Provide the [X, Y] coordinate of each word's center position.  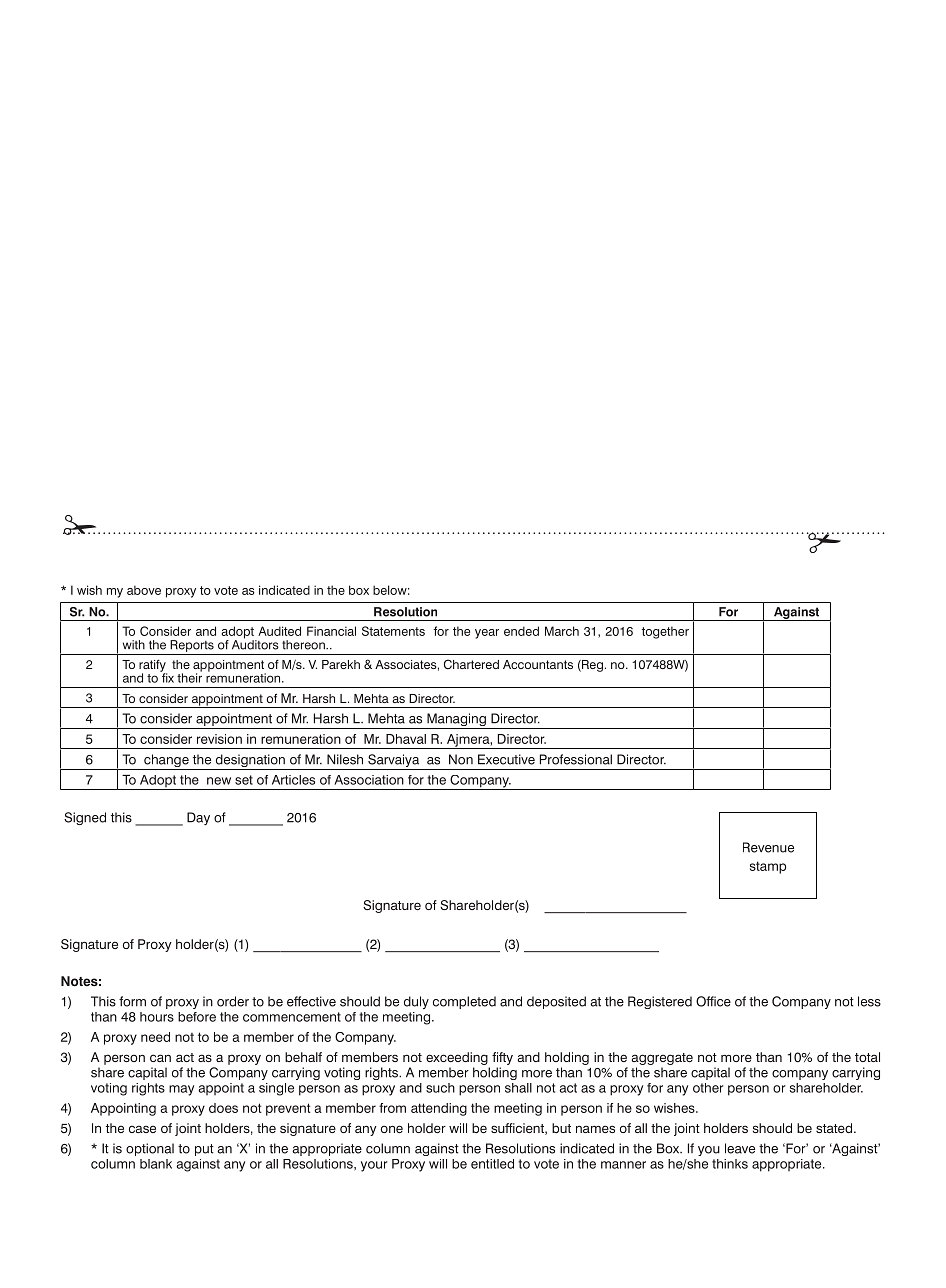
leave [740, 1148]
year [487, 634]
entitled [492, 1164]
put [204, 1150]
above [144, 590]
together [665, 632]
